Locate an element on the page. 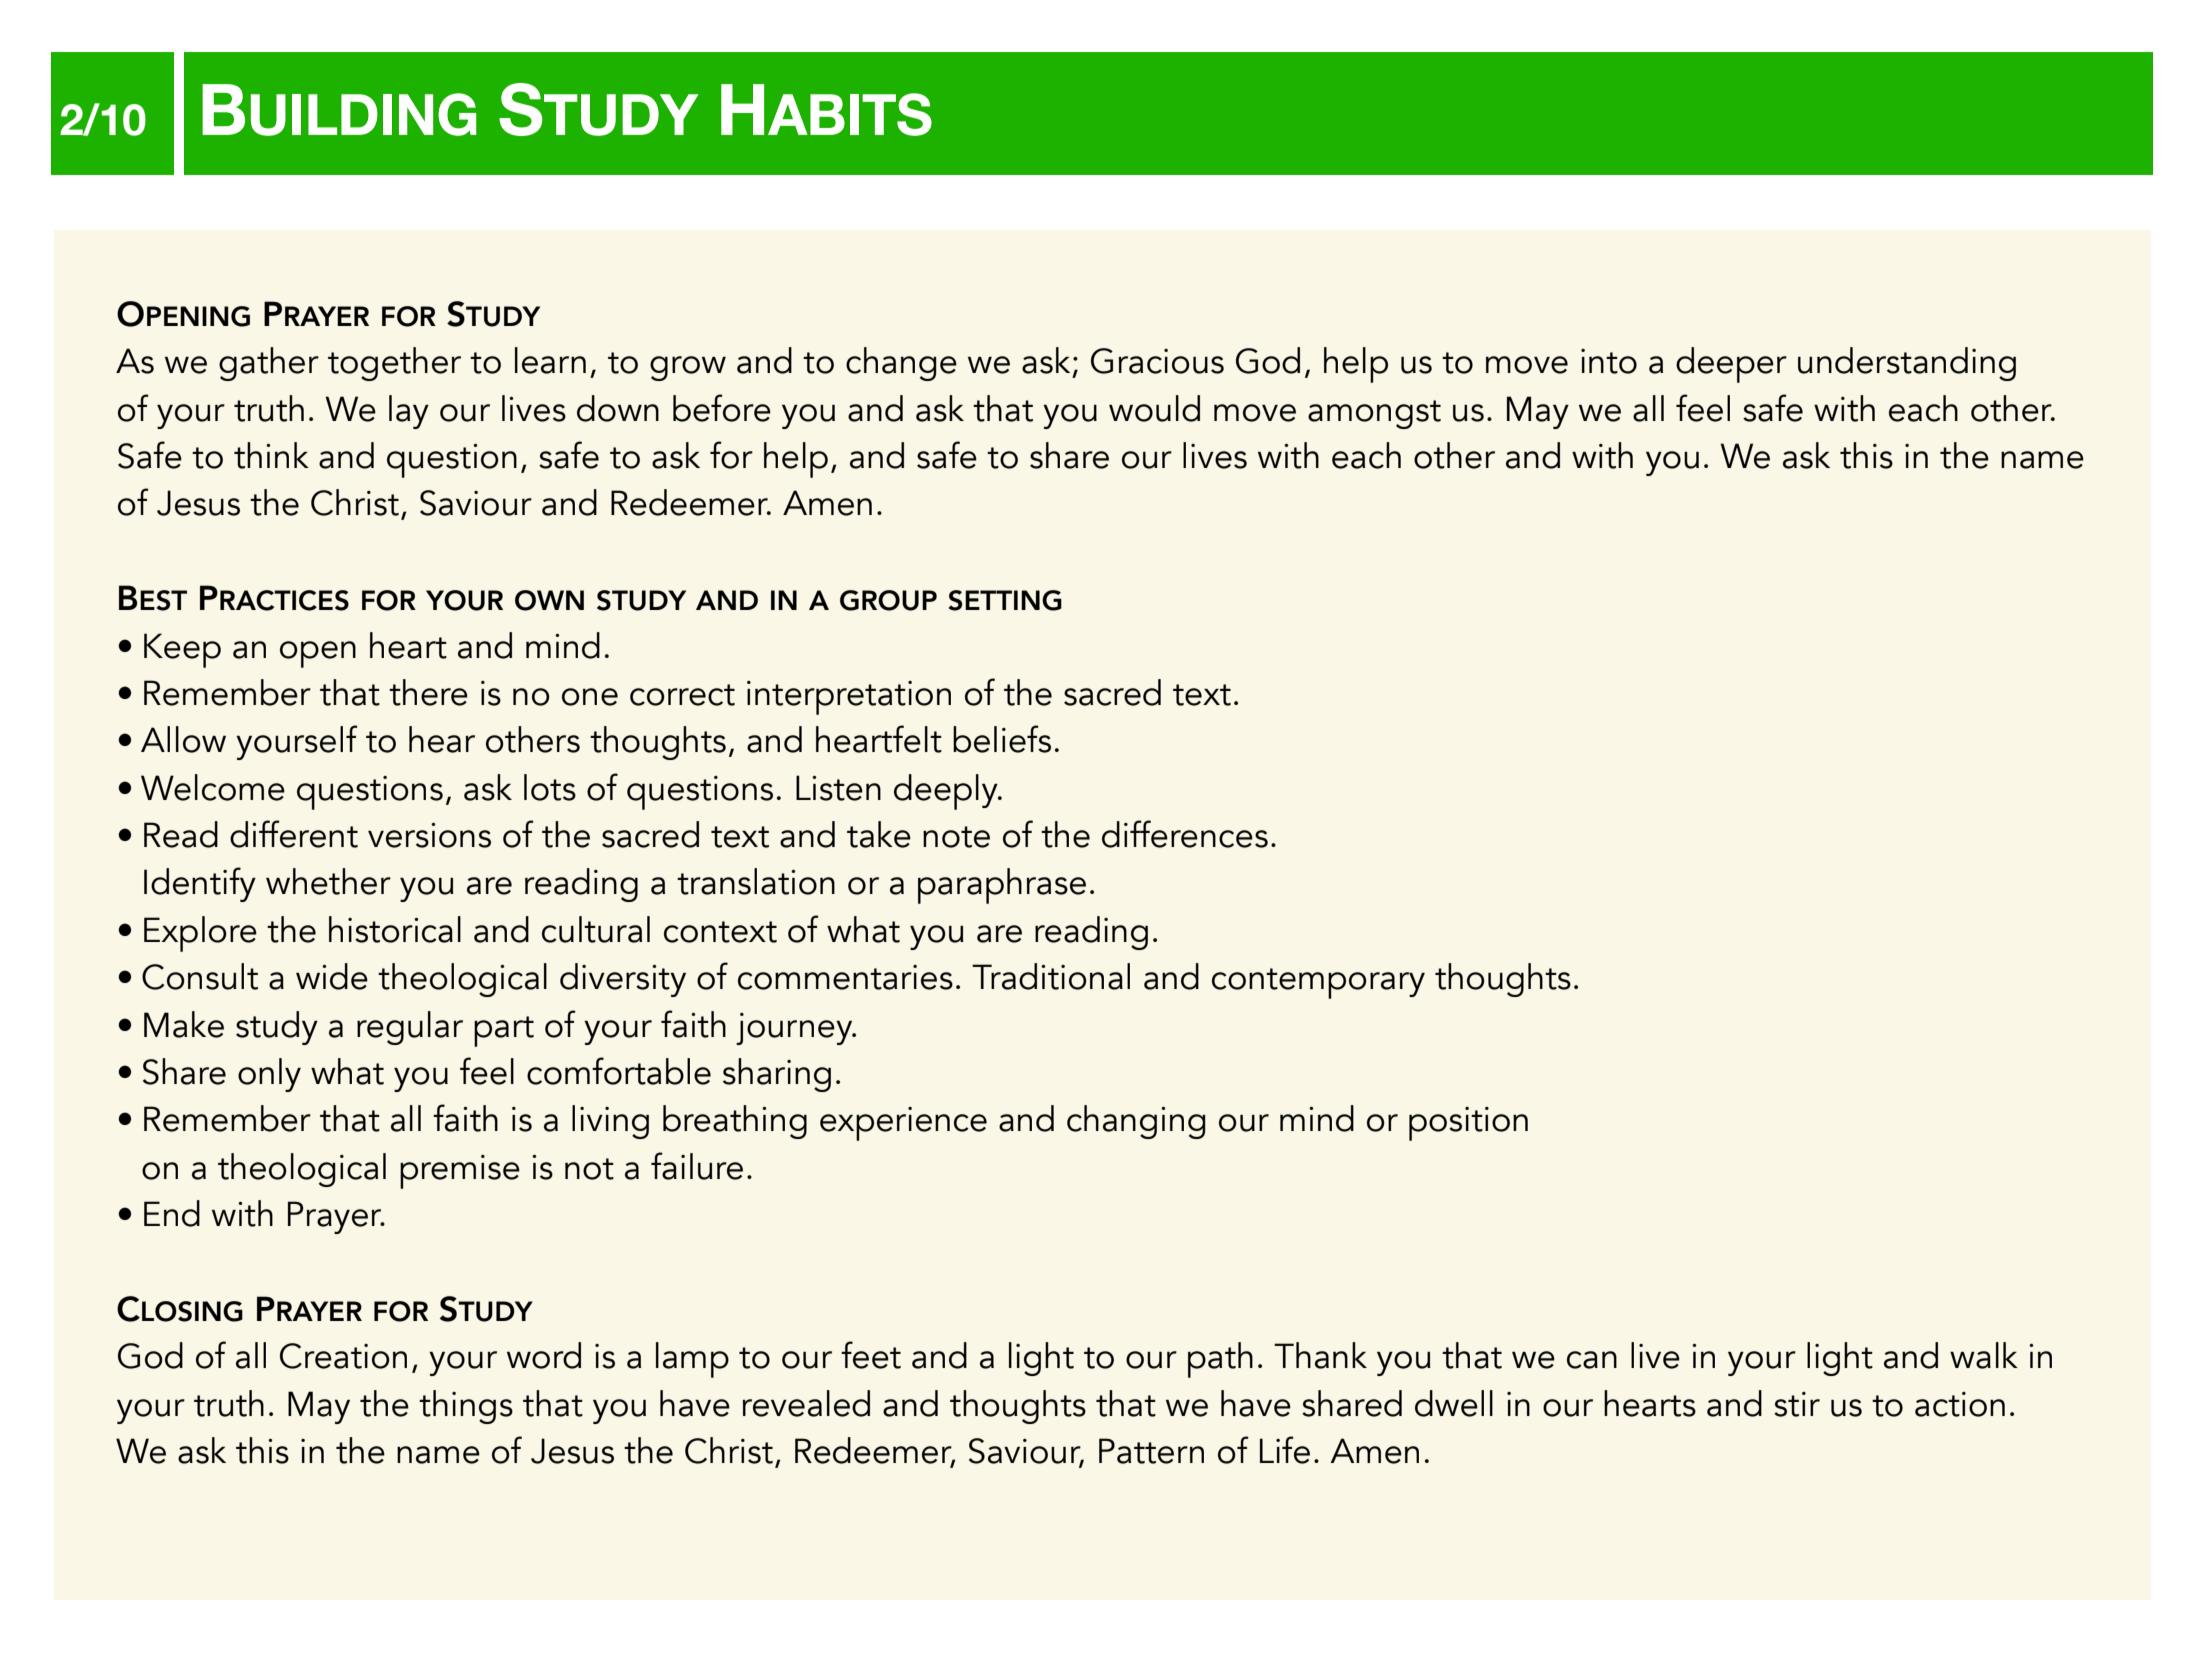 The height and width of the page is (1654, 2205). lay is located at coordinates (409, 412).
